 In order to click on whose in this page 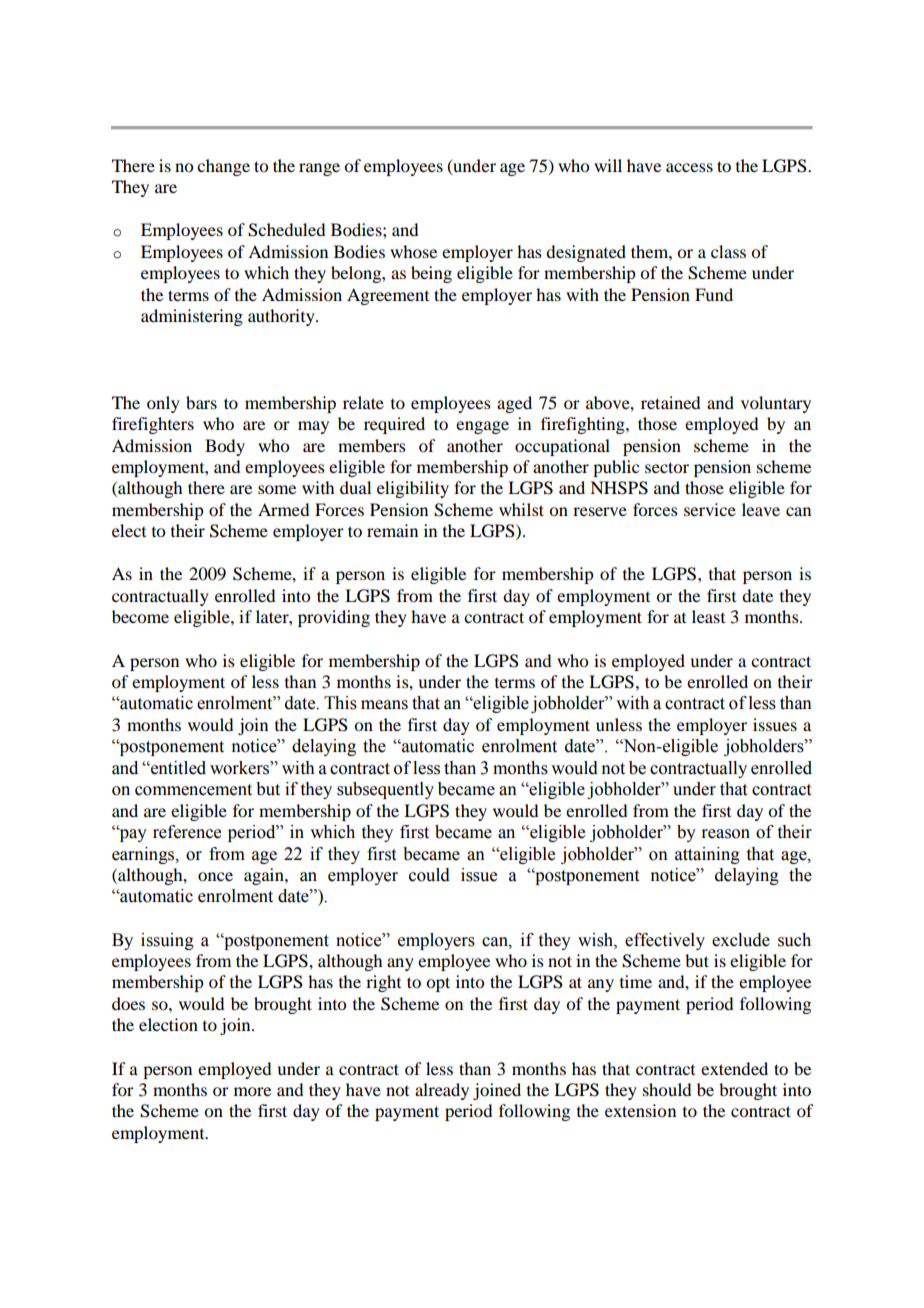, I will do `click(413, 251)`.
